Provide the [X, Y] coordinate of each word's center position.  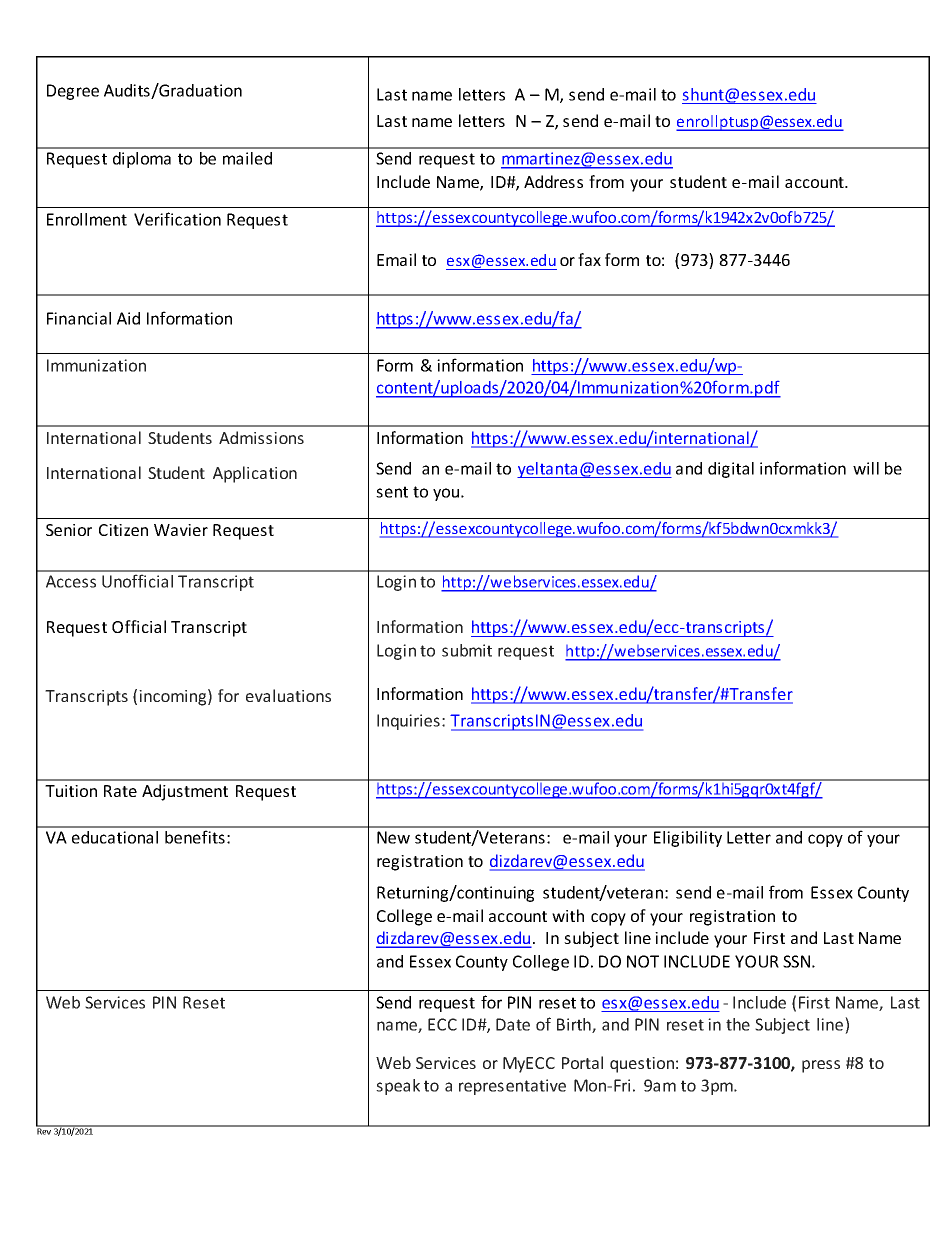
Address [553, 181]
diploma [142, 160]
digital [731, 470]
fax [589, 259]
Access [71, 581]
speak [398, 1087]
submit [467, 650]
